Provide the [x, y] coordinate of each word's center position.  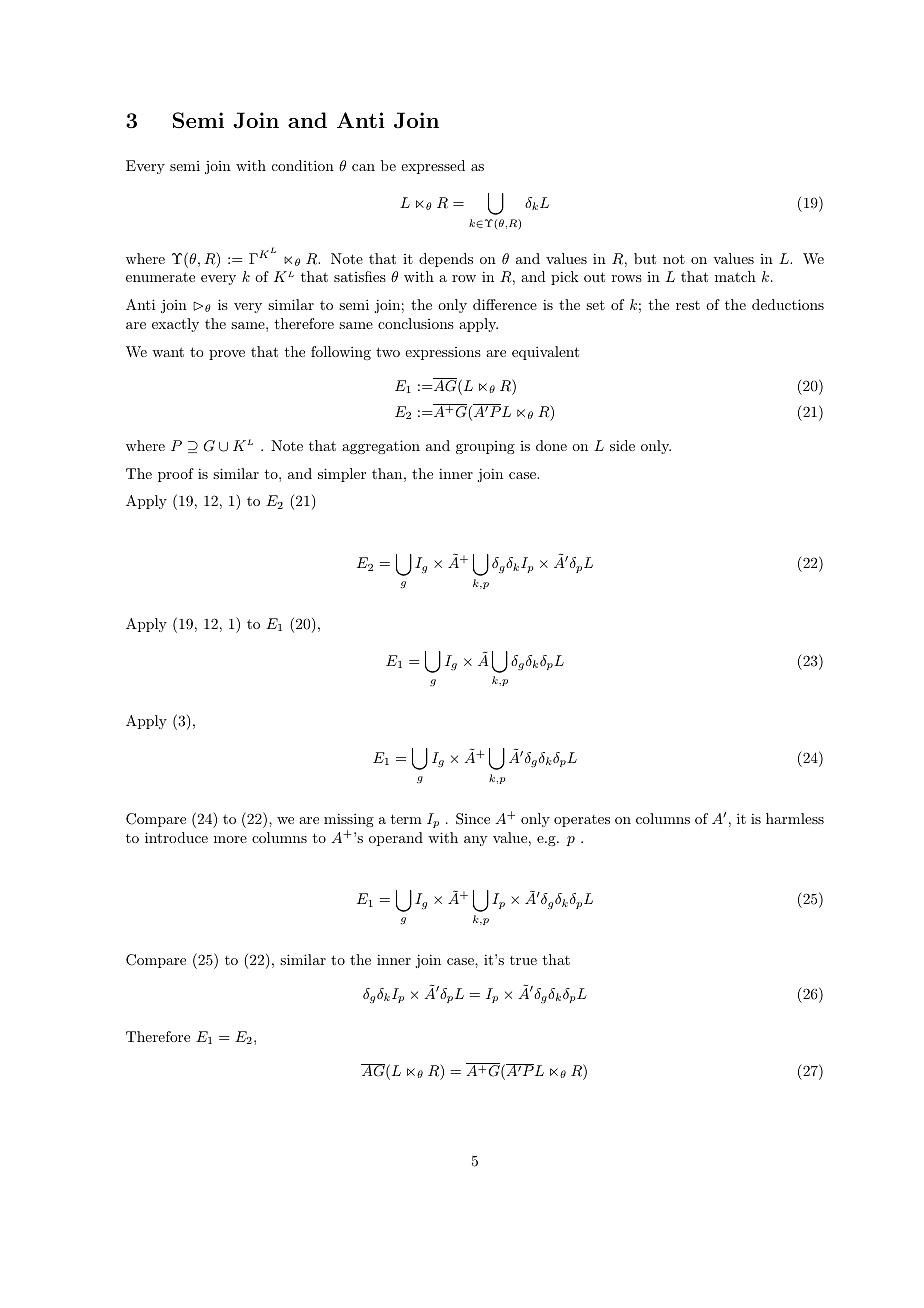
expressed [433, 167]
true [523, 960]
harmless [795, 818]
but [645, 258]
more [230, 839]
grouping [485, 447]
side [622, 445]
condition [303, 165]
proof [176, 475]
